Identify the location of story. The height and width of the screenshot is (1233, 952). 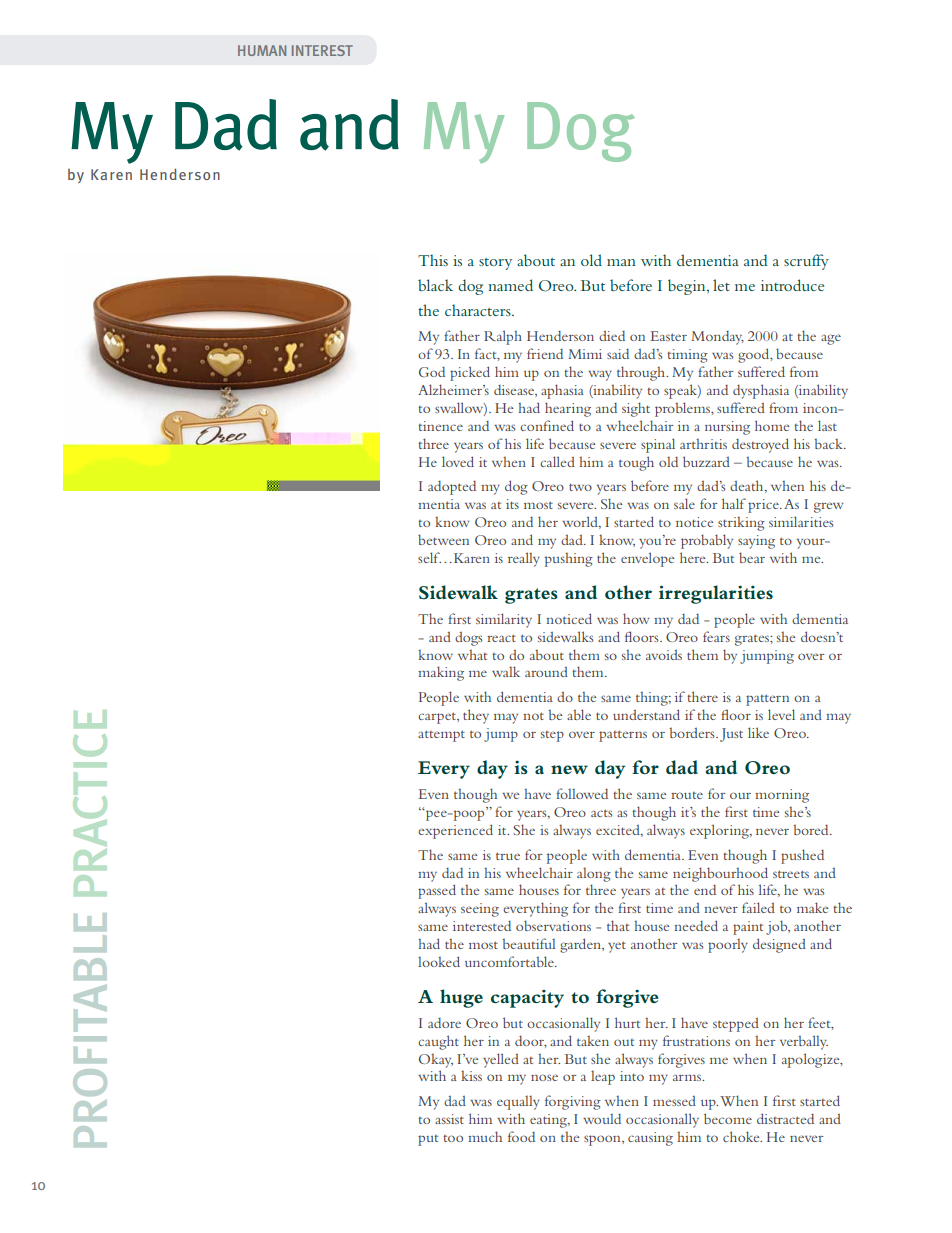
(495, 264).
